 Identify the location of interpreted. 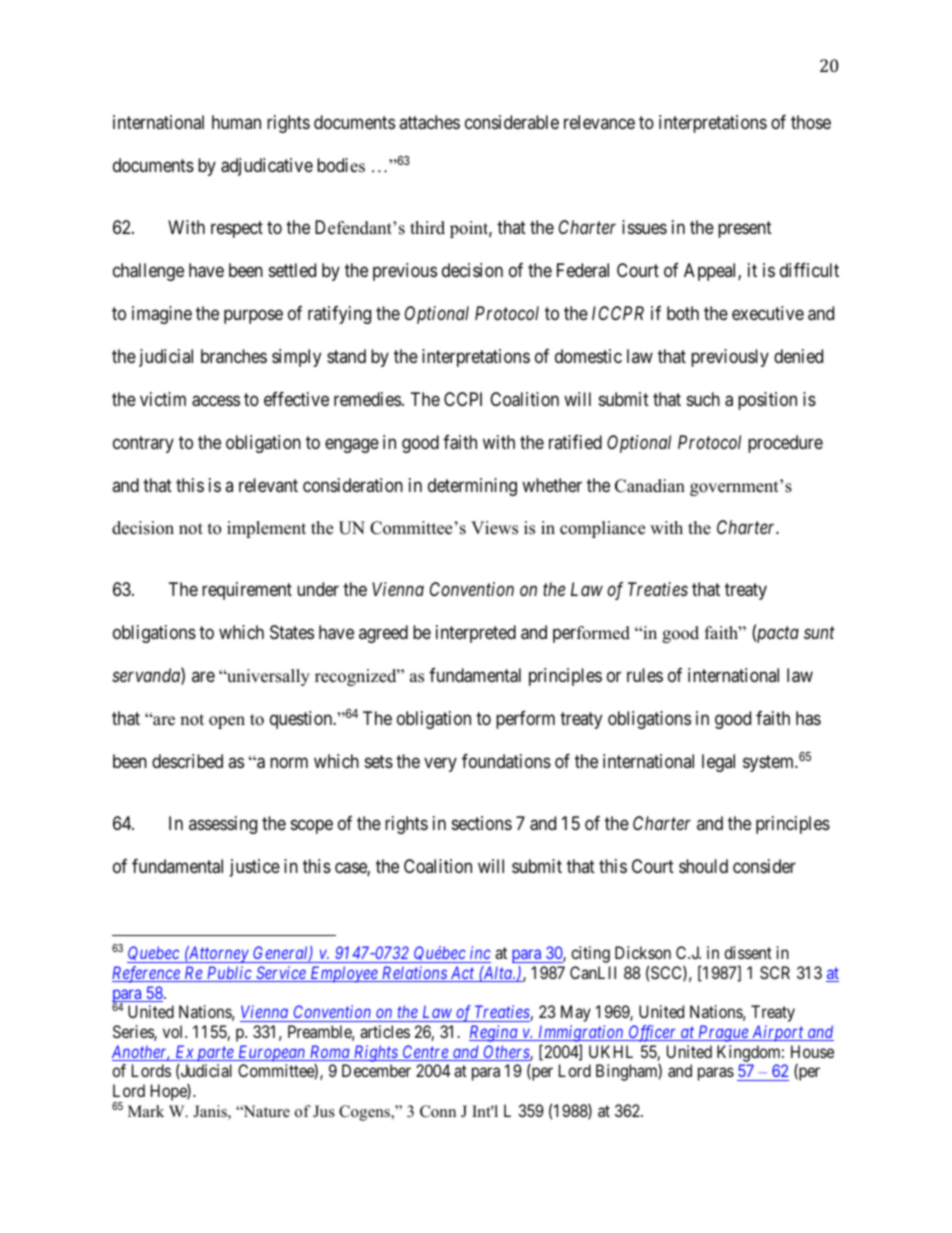
(476, 634).
